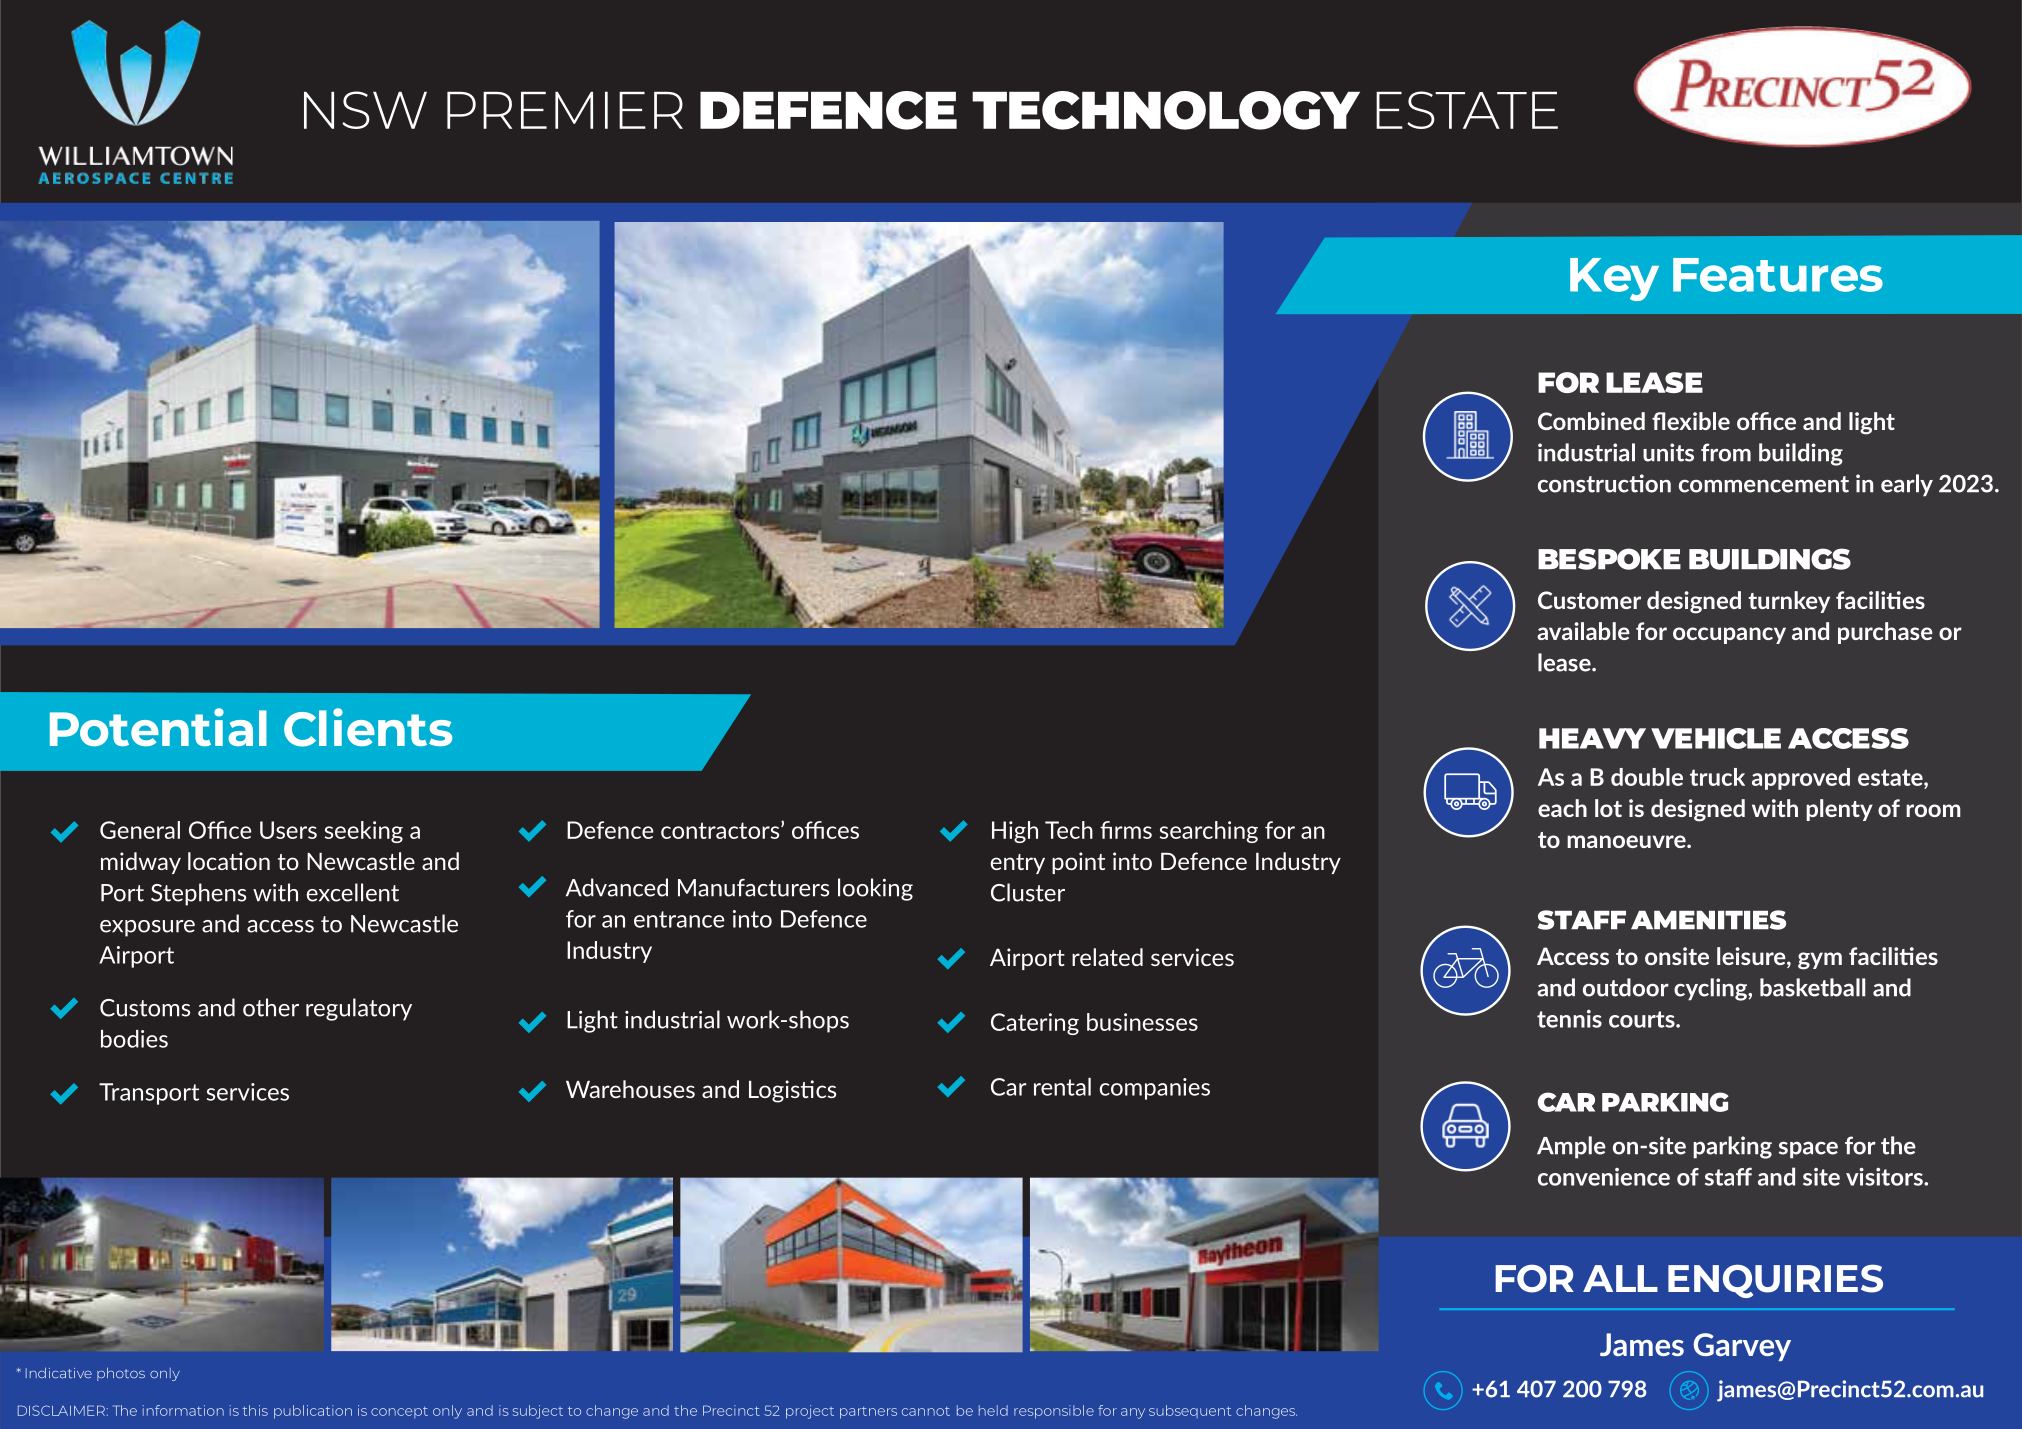 The image size is (2022, 1429). Describe the element at coordinates (565, 110) in the screenshot. I see `PREMIER` at that location.
